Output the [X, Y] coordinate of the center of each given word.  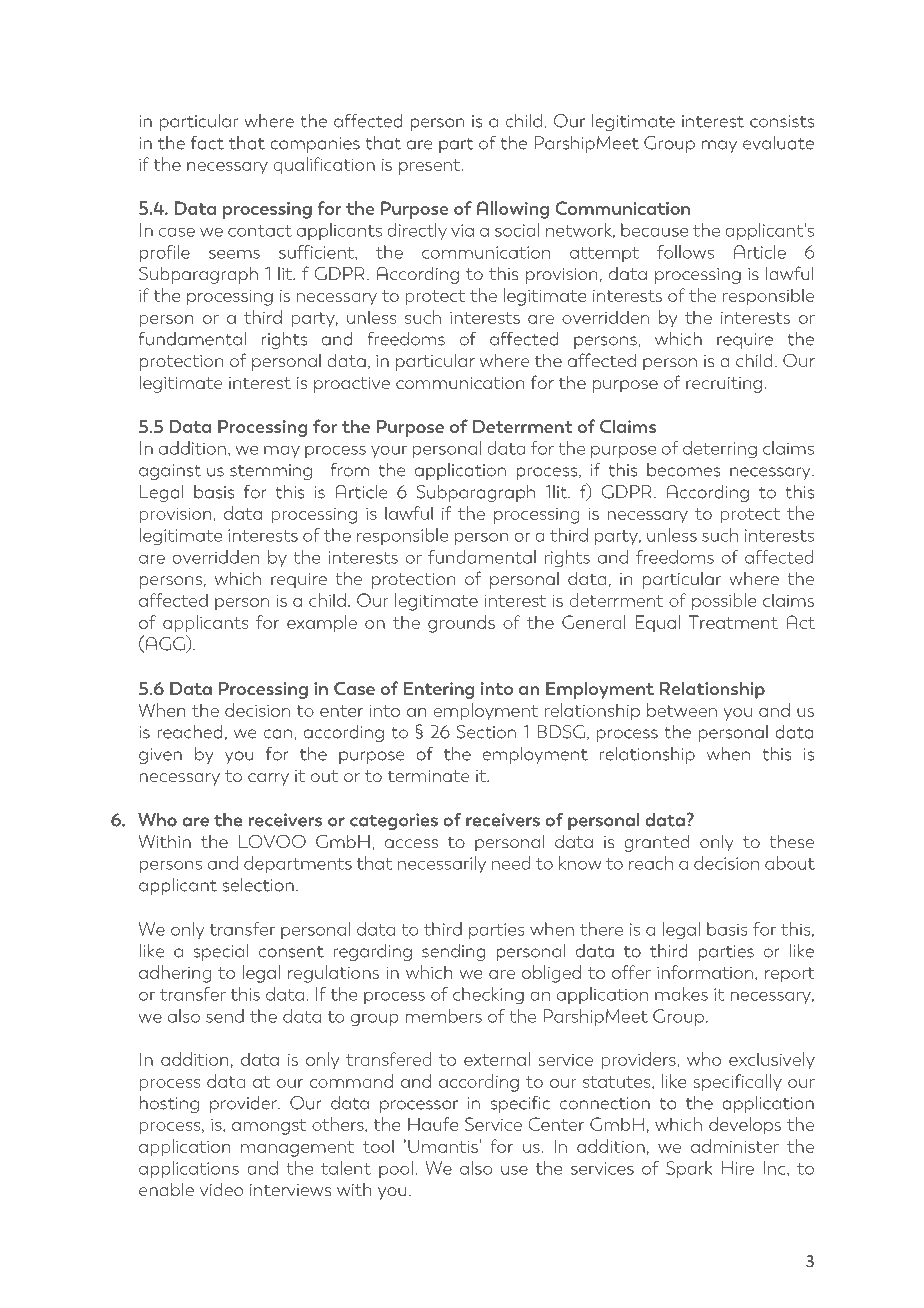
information [705, 972]
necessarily [442, 864]
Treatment [733, 622]
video [221, 1189]
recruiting [724, 385]
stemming [271, 472]
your [389, 451]
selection [258, 885]
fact [207, 143]
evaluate [778, 143]
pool [396, 1169]
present [431, 167]
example [322, 624]
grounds [461, 624]
